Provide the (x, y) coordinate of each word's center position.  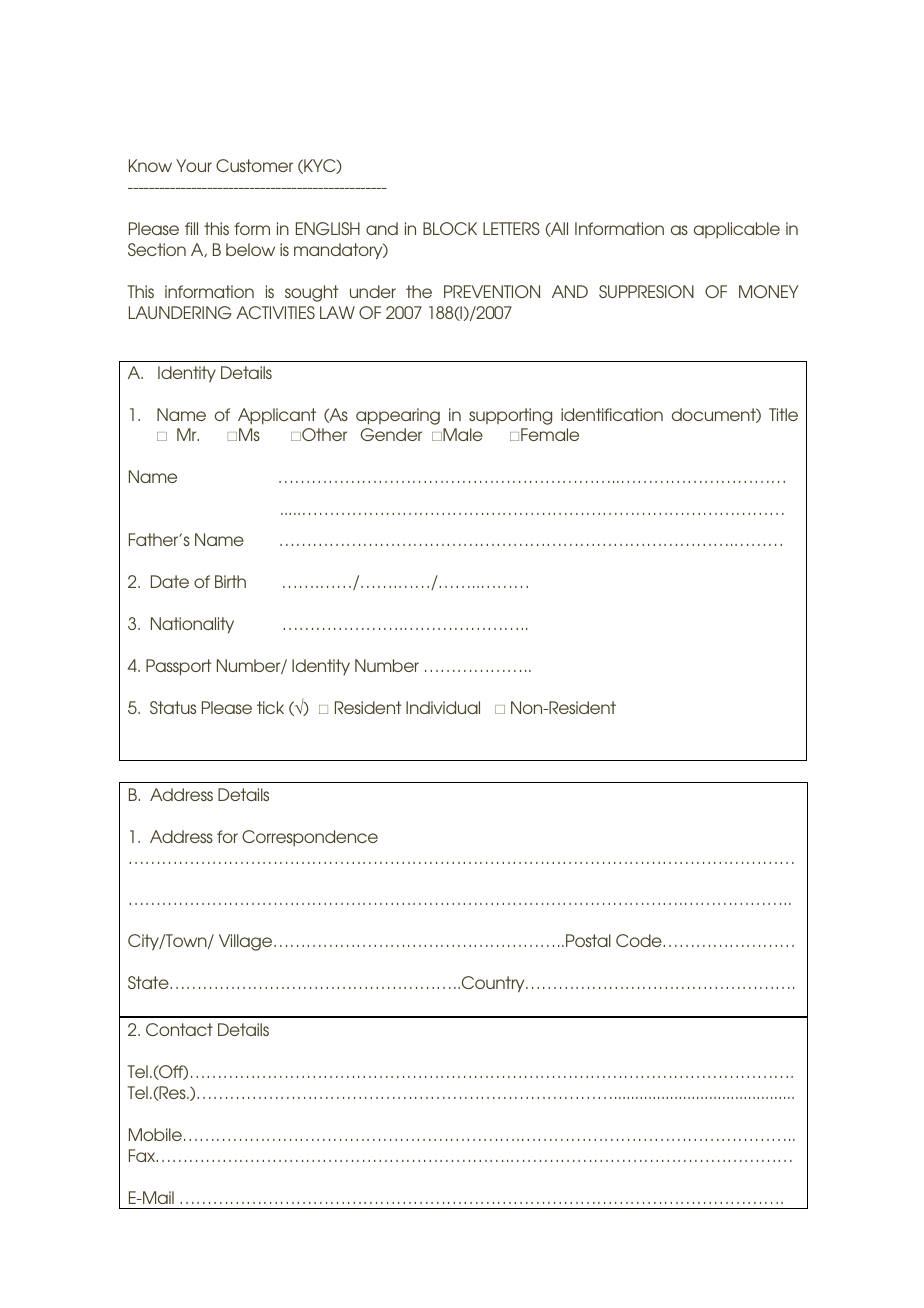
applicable (737, 230)
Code (640, 940)
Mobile (155, 1134)
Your (194, 165)
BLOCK (450, 228)
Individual (443, 707)
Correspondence (310, 838)
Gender (391, 434)
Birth (230, 581)
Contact (179, 1029)
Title (783, 414)
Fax (143, 1155)
